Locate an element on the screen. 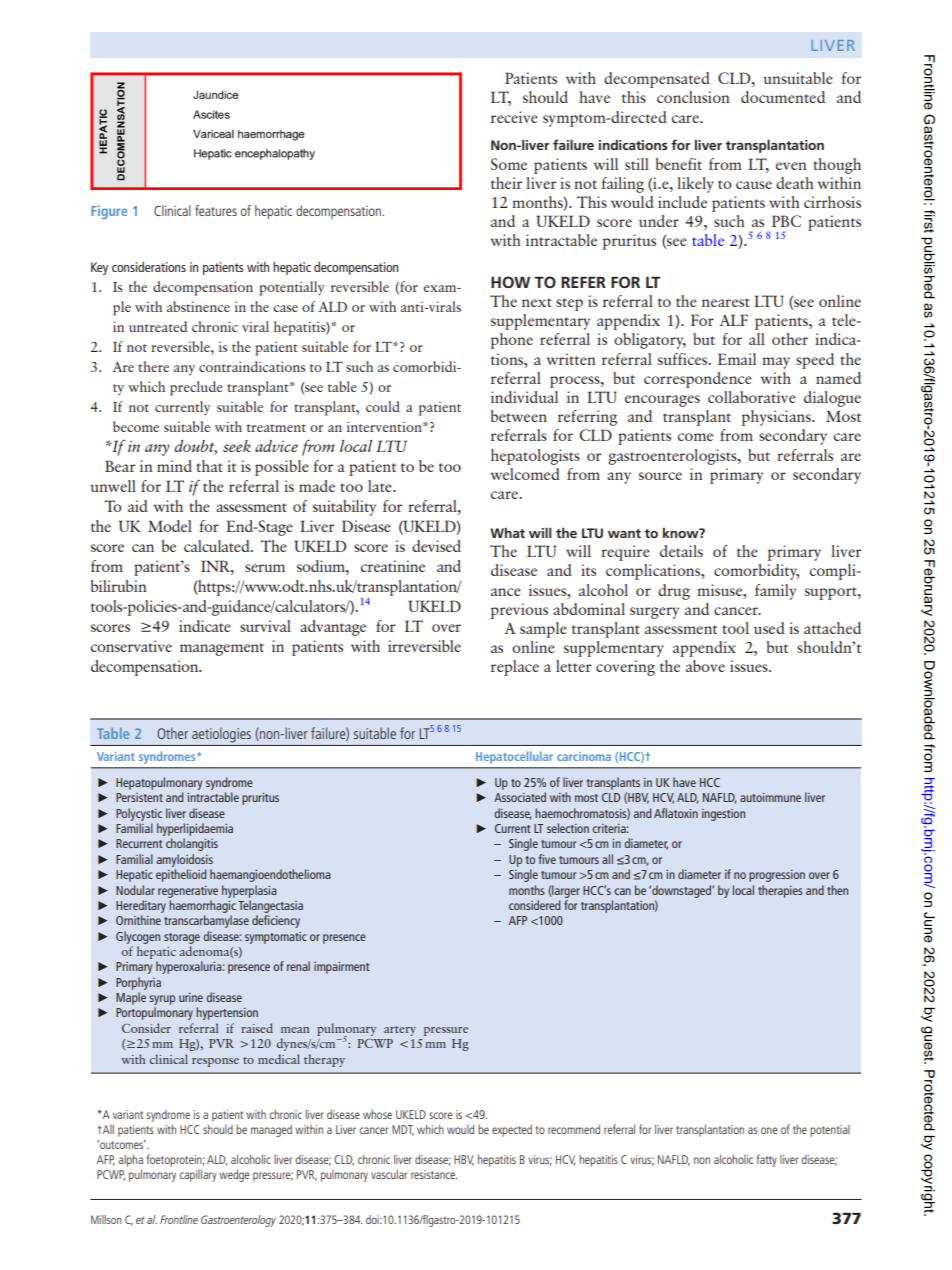 This screenshot has width=952, height=1270. documented is located at coordinates (783, 97).
